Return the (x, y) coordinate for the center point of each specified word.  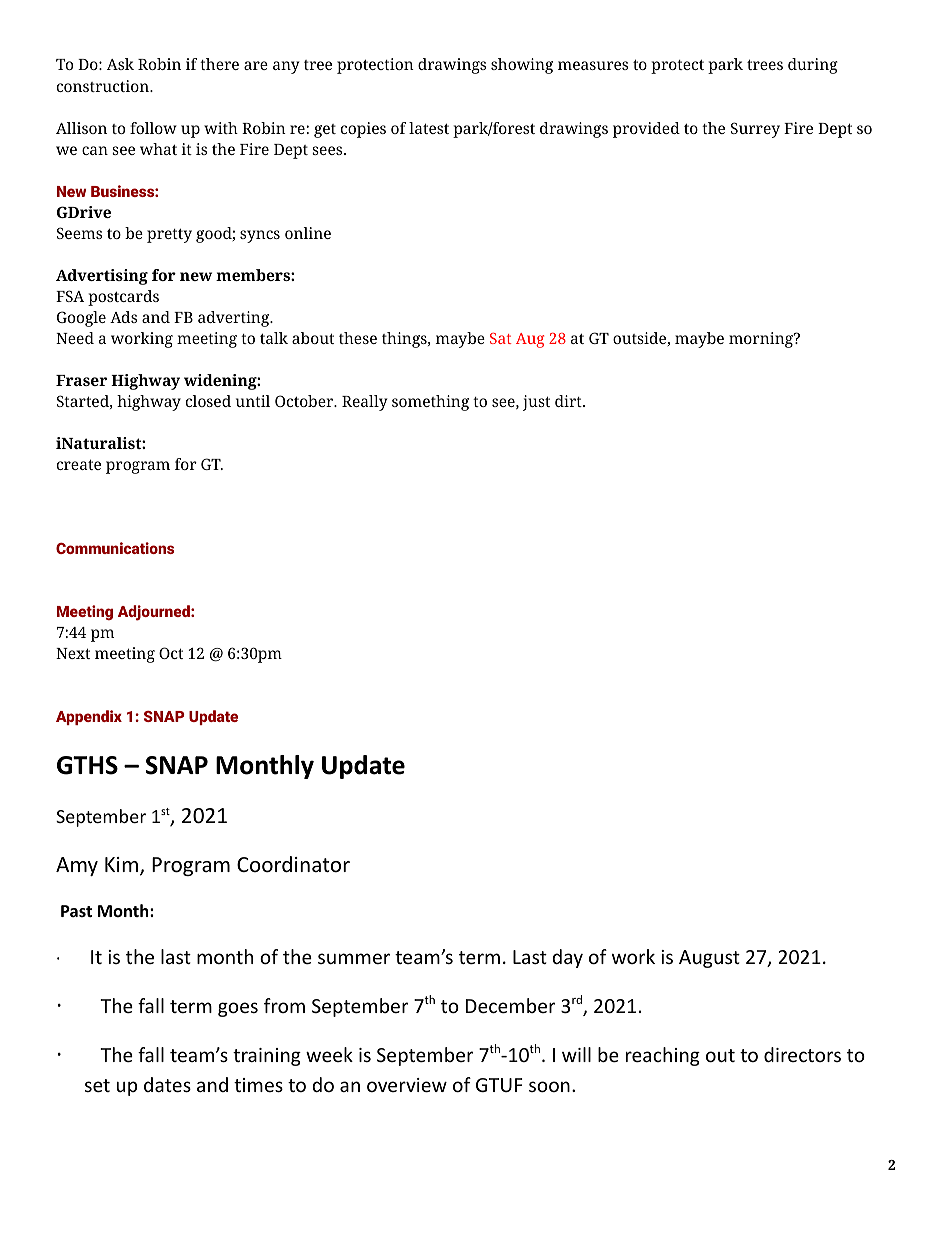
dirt (569, 401)
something (430, 403)
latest (429, 128)
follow (153, 128)
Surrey (755, 130)
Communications (115, 548)
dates (167, 1084)
